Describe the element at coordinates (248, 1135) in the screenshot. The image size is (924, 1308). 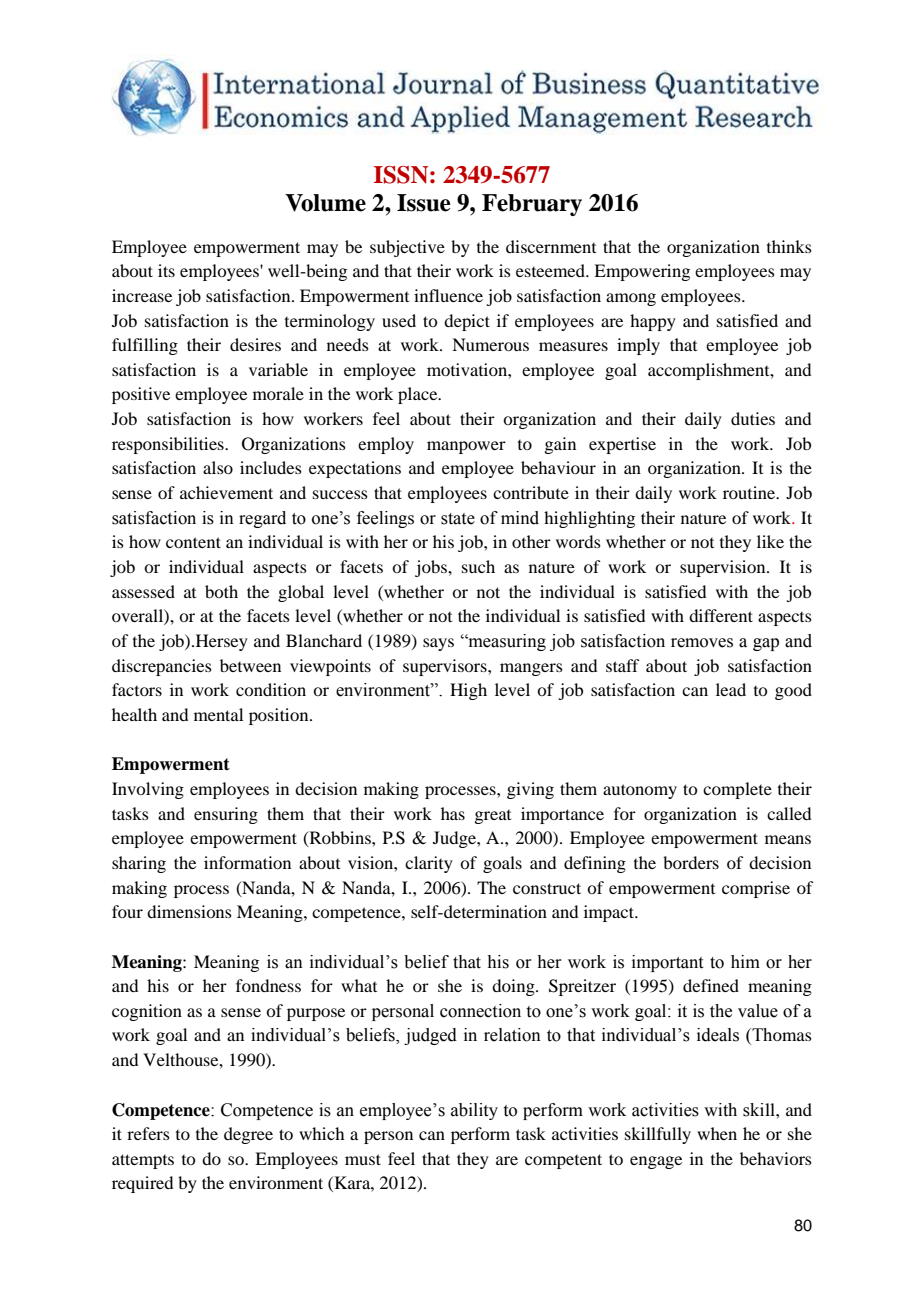
I see `degree` at that location.
